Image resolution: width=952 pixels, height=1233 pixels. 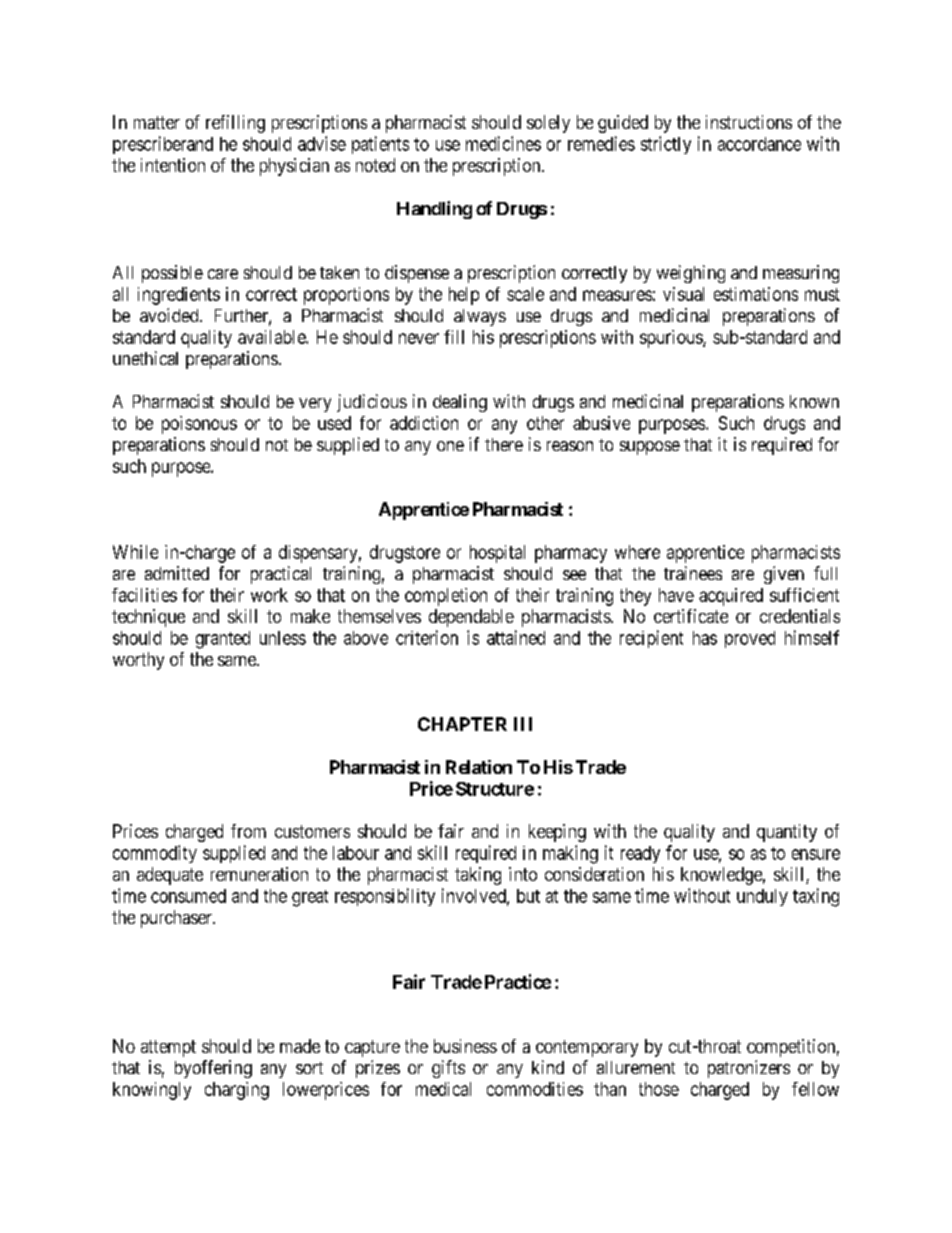 What do you see at coordinates (759, 144) in the screenshot?
I see `accordance` at bounding box center [759, 144].
